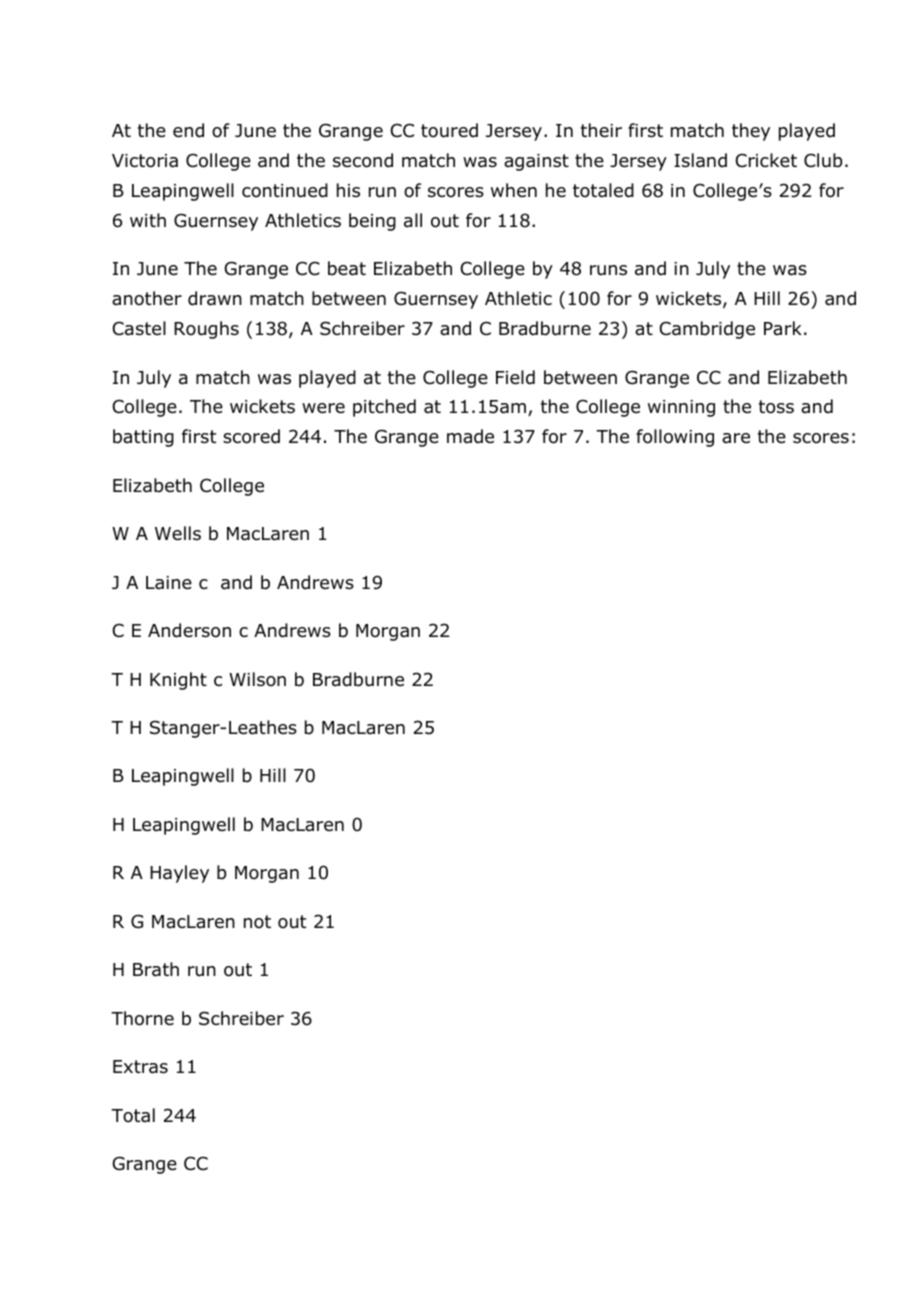  I want to click on toured, so click(449, 130).
